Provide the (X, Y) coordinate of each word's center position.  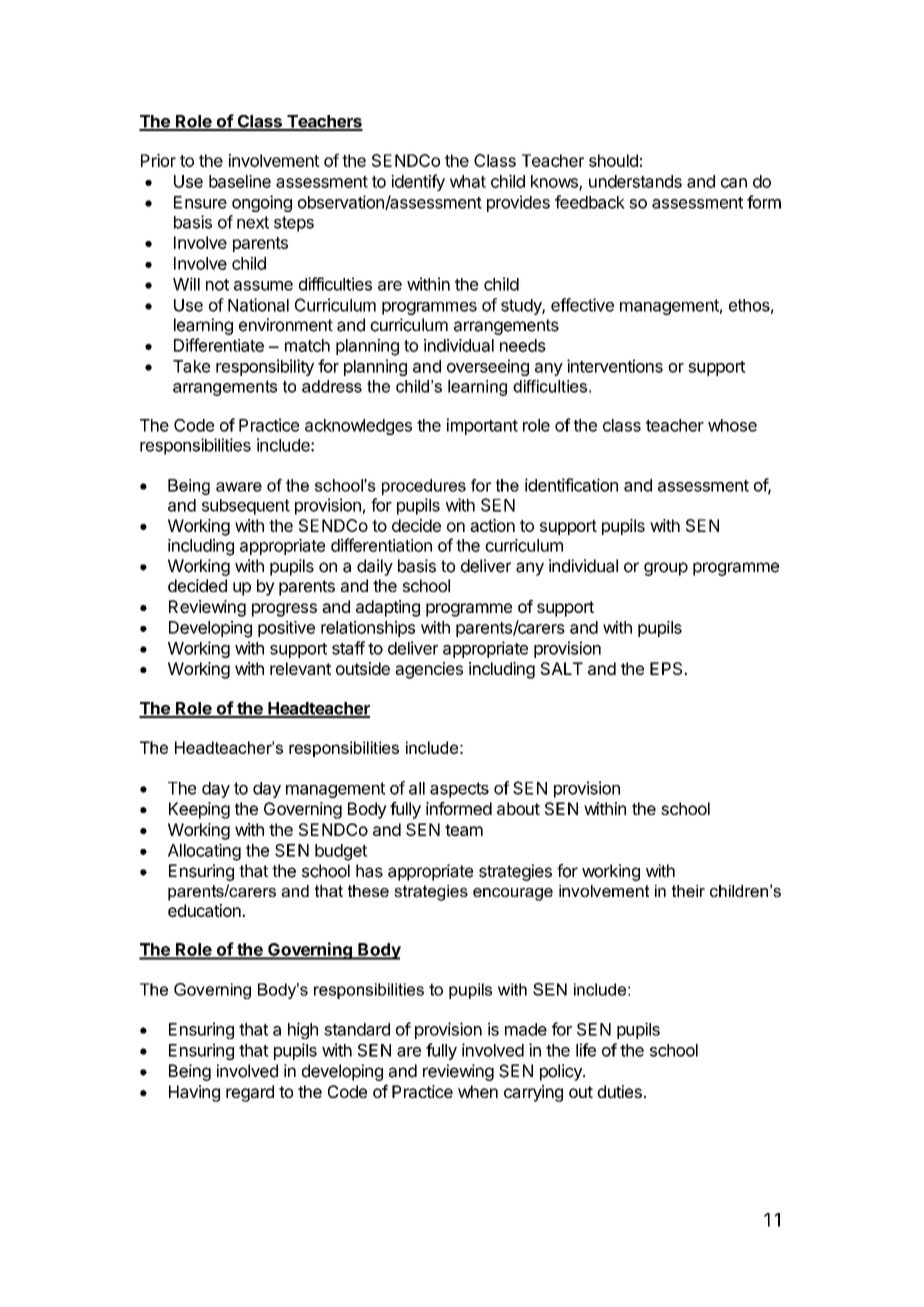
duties (619, 1091)
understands (635, 181)
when (478, 1091)
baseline (240, 181)
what (468, 181)
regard (250, 1093)
